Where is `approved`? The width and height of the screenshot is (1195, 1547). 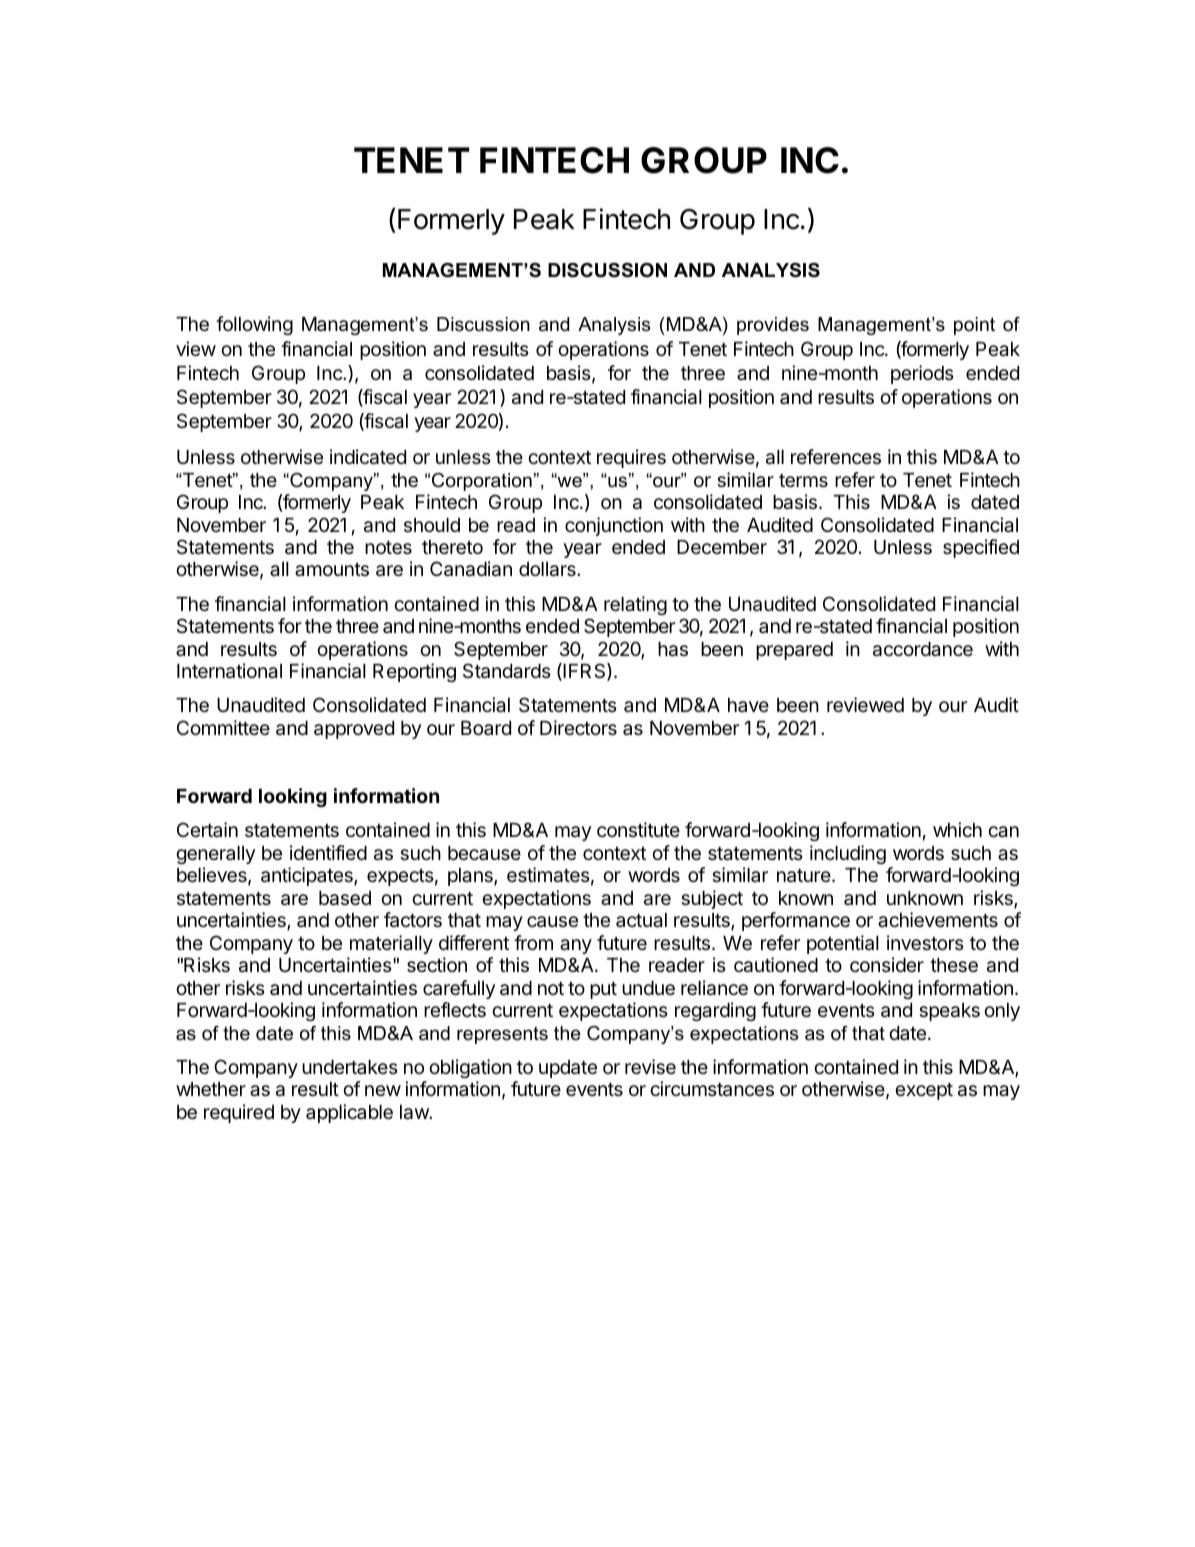
approved is located at coordinates (354, 730).
